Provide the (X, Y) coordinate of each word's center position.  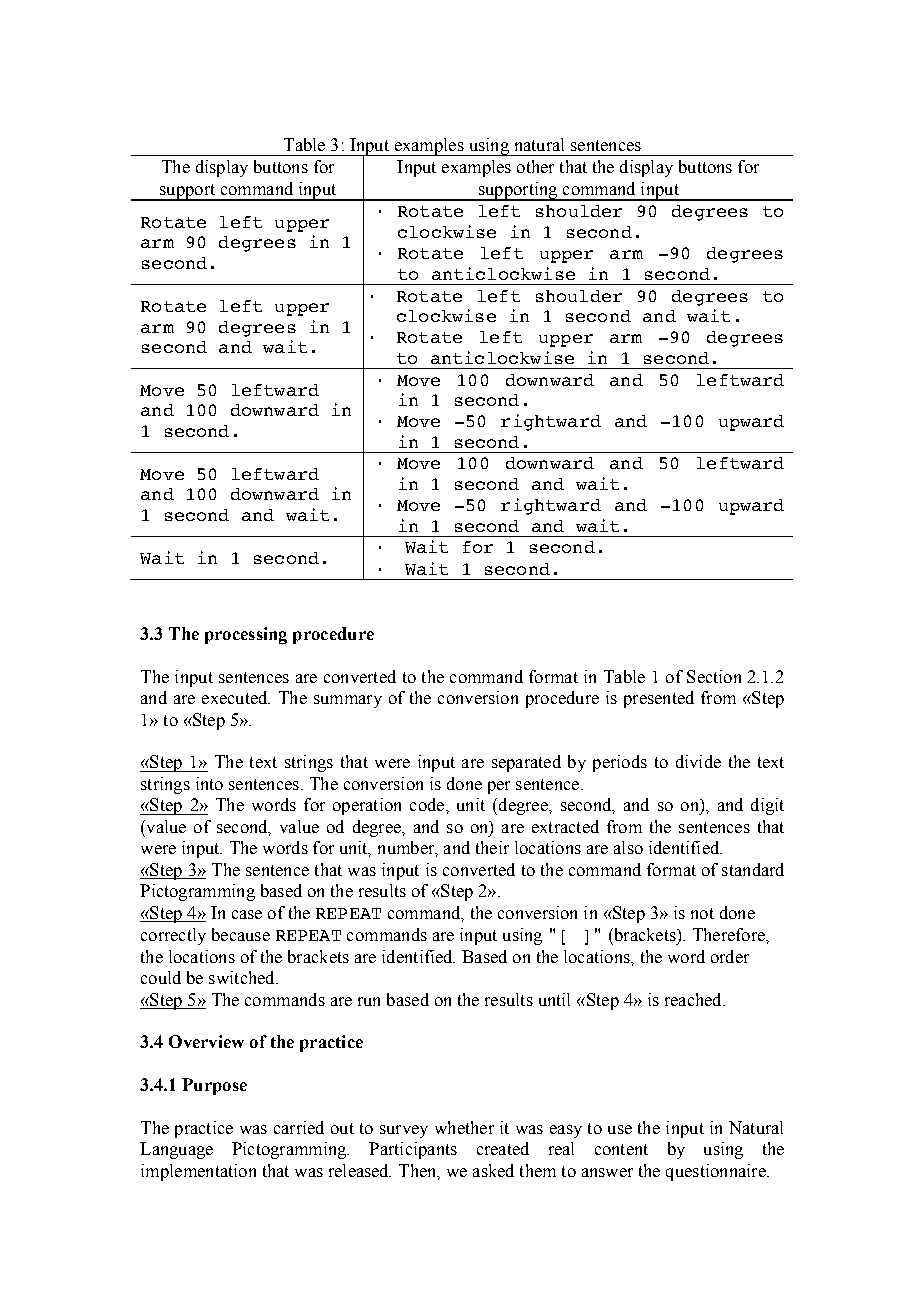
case (247, 914)
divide (698, 761)
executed (236, 697)
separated (526, 763)
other (535, 166)
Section (714, 676)
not (702, 913)
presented (659, 699)
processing (246, 635)
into (209, 783)
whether (464, 1127)
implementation (198, 1172)
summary (348, 701)
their (492, 847)
